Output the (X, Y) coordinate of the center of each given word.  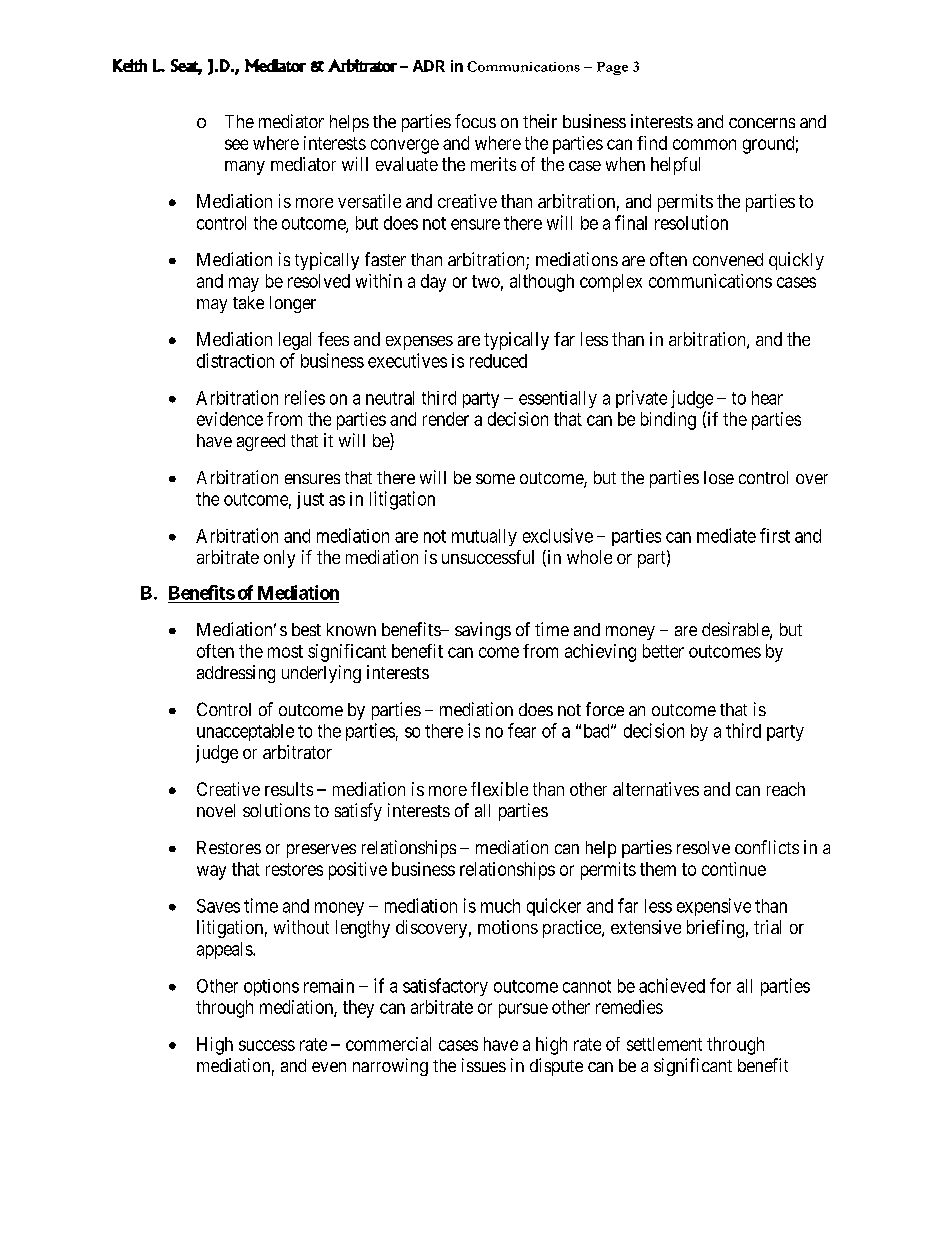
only (279, 559)
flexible (499, 789)
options (271, 987)
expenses (419, 343)
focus (475, 121)
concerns (762, 123)
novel (216, 810)
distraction (235, 360)
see (236, 144)
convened (728, 259)
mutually (484, 537)
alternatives (656, 789)
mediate (726, 535)
